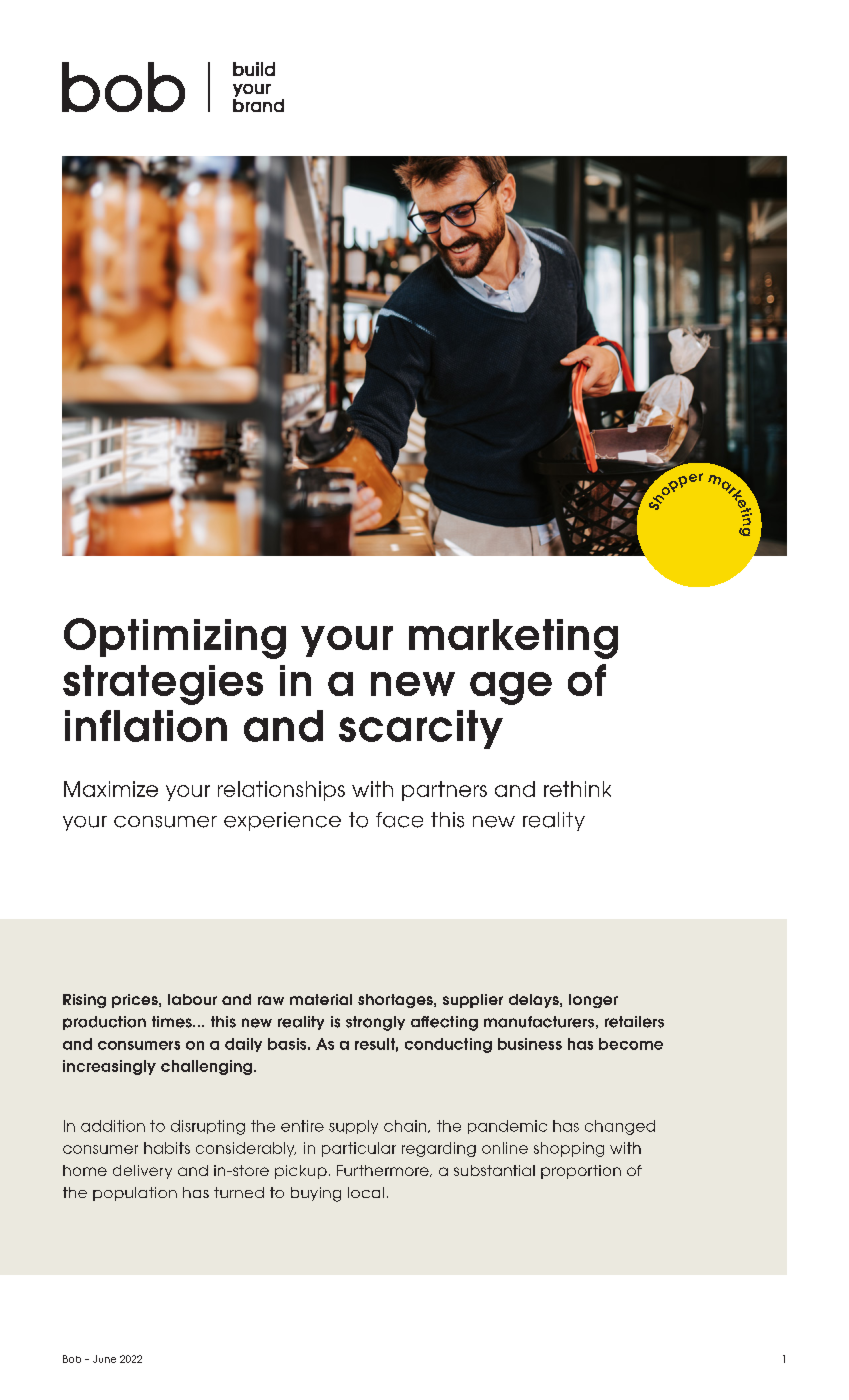 This image has width=849, height=1400. What do you see at coordinates (316, 1194) in the image?
I see `buying` at bounding box center [316, 1194].
